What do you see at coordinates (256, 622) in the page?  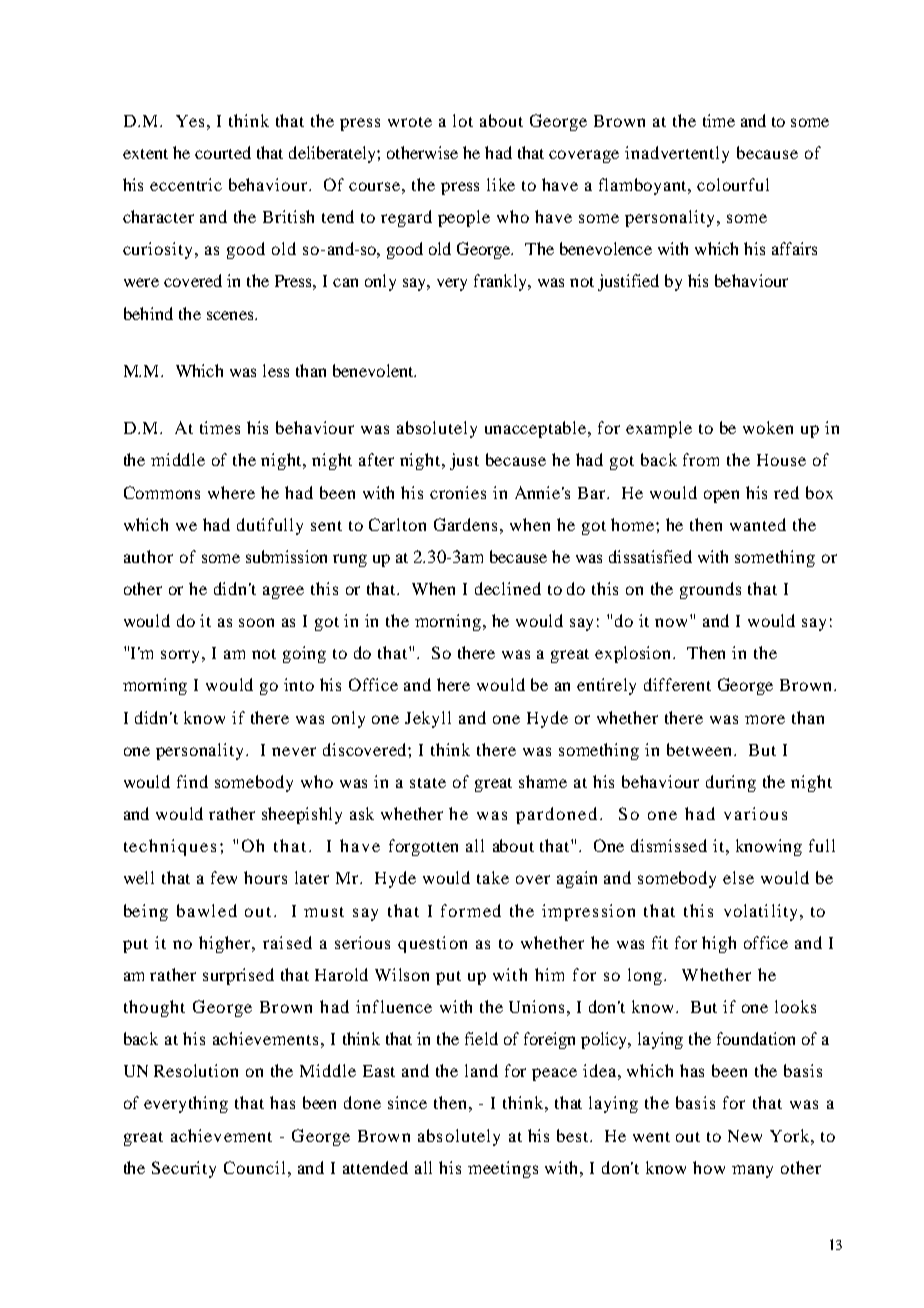 I see `soon` at bounding box center [256, 622].
